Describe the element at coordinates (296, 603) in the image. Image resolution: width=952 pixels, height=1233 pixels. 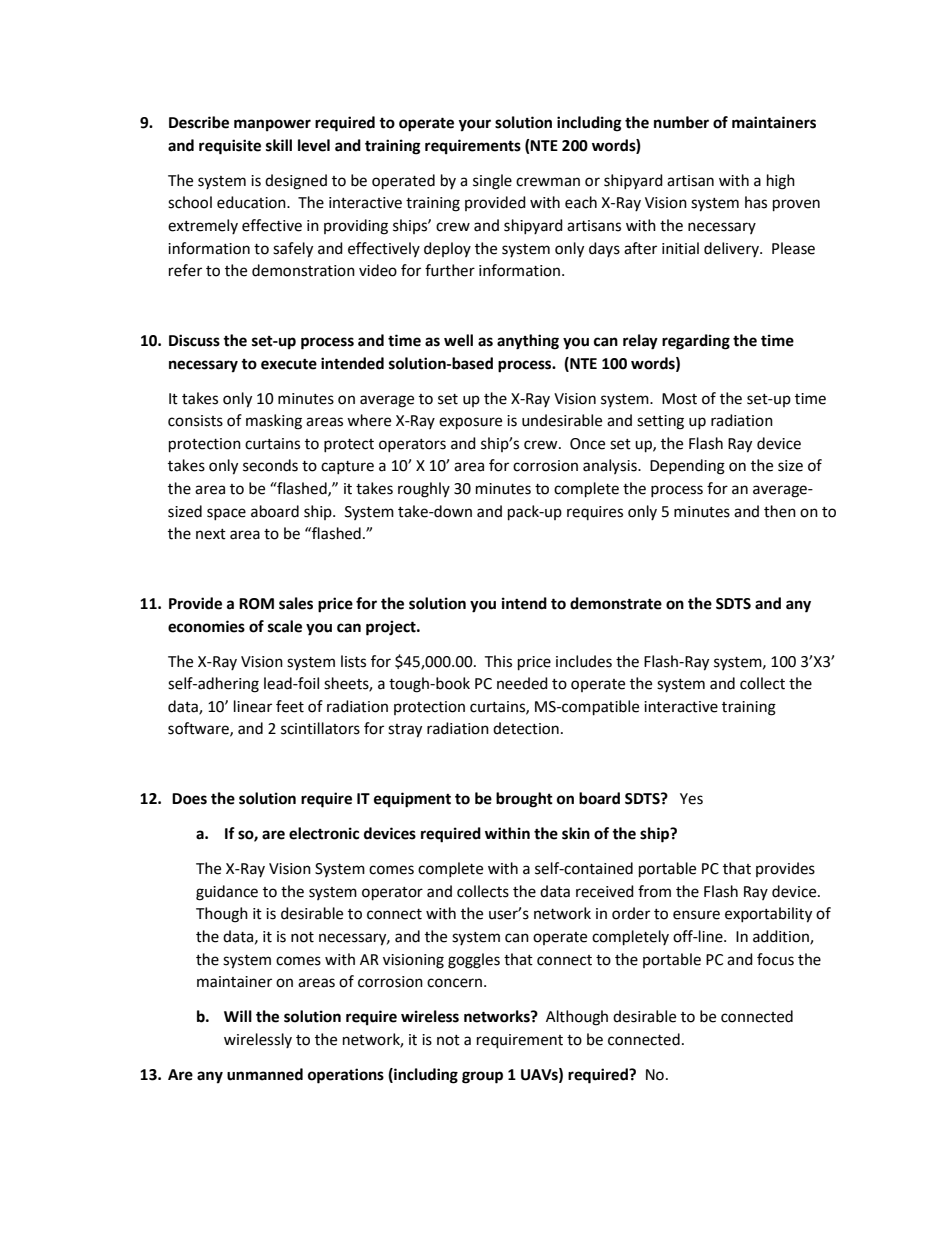
I see `sales` at that location.
